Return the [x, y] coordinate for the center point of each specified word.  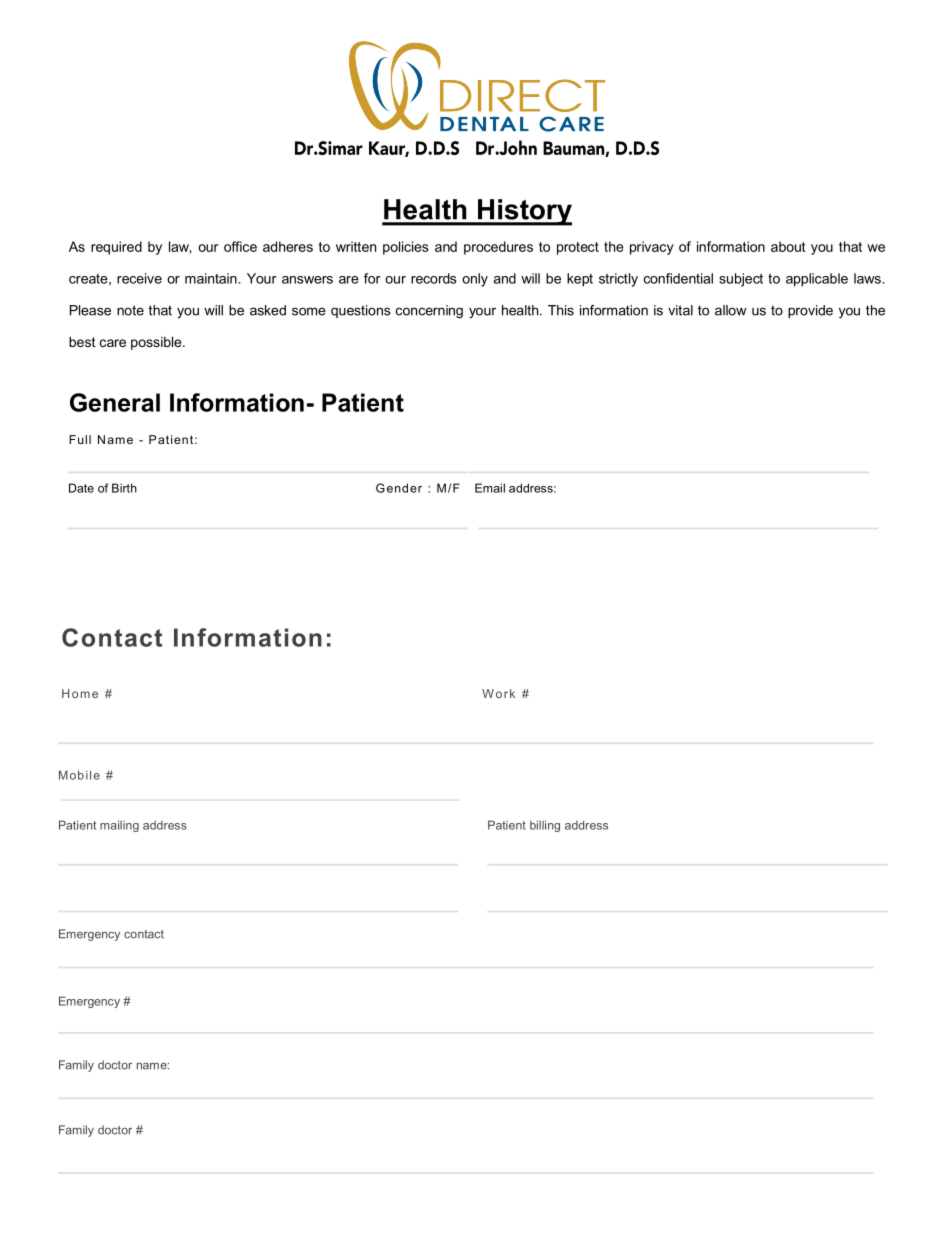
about [788, 246]
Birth [124, 488]
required [116, 248]
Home [80, 693]
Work [498, 693]
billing [545, 826]
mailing [119, 826]
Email [490, 488]
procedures [498, 248]
